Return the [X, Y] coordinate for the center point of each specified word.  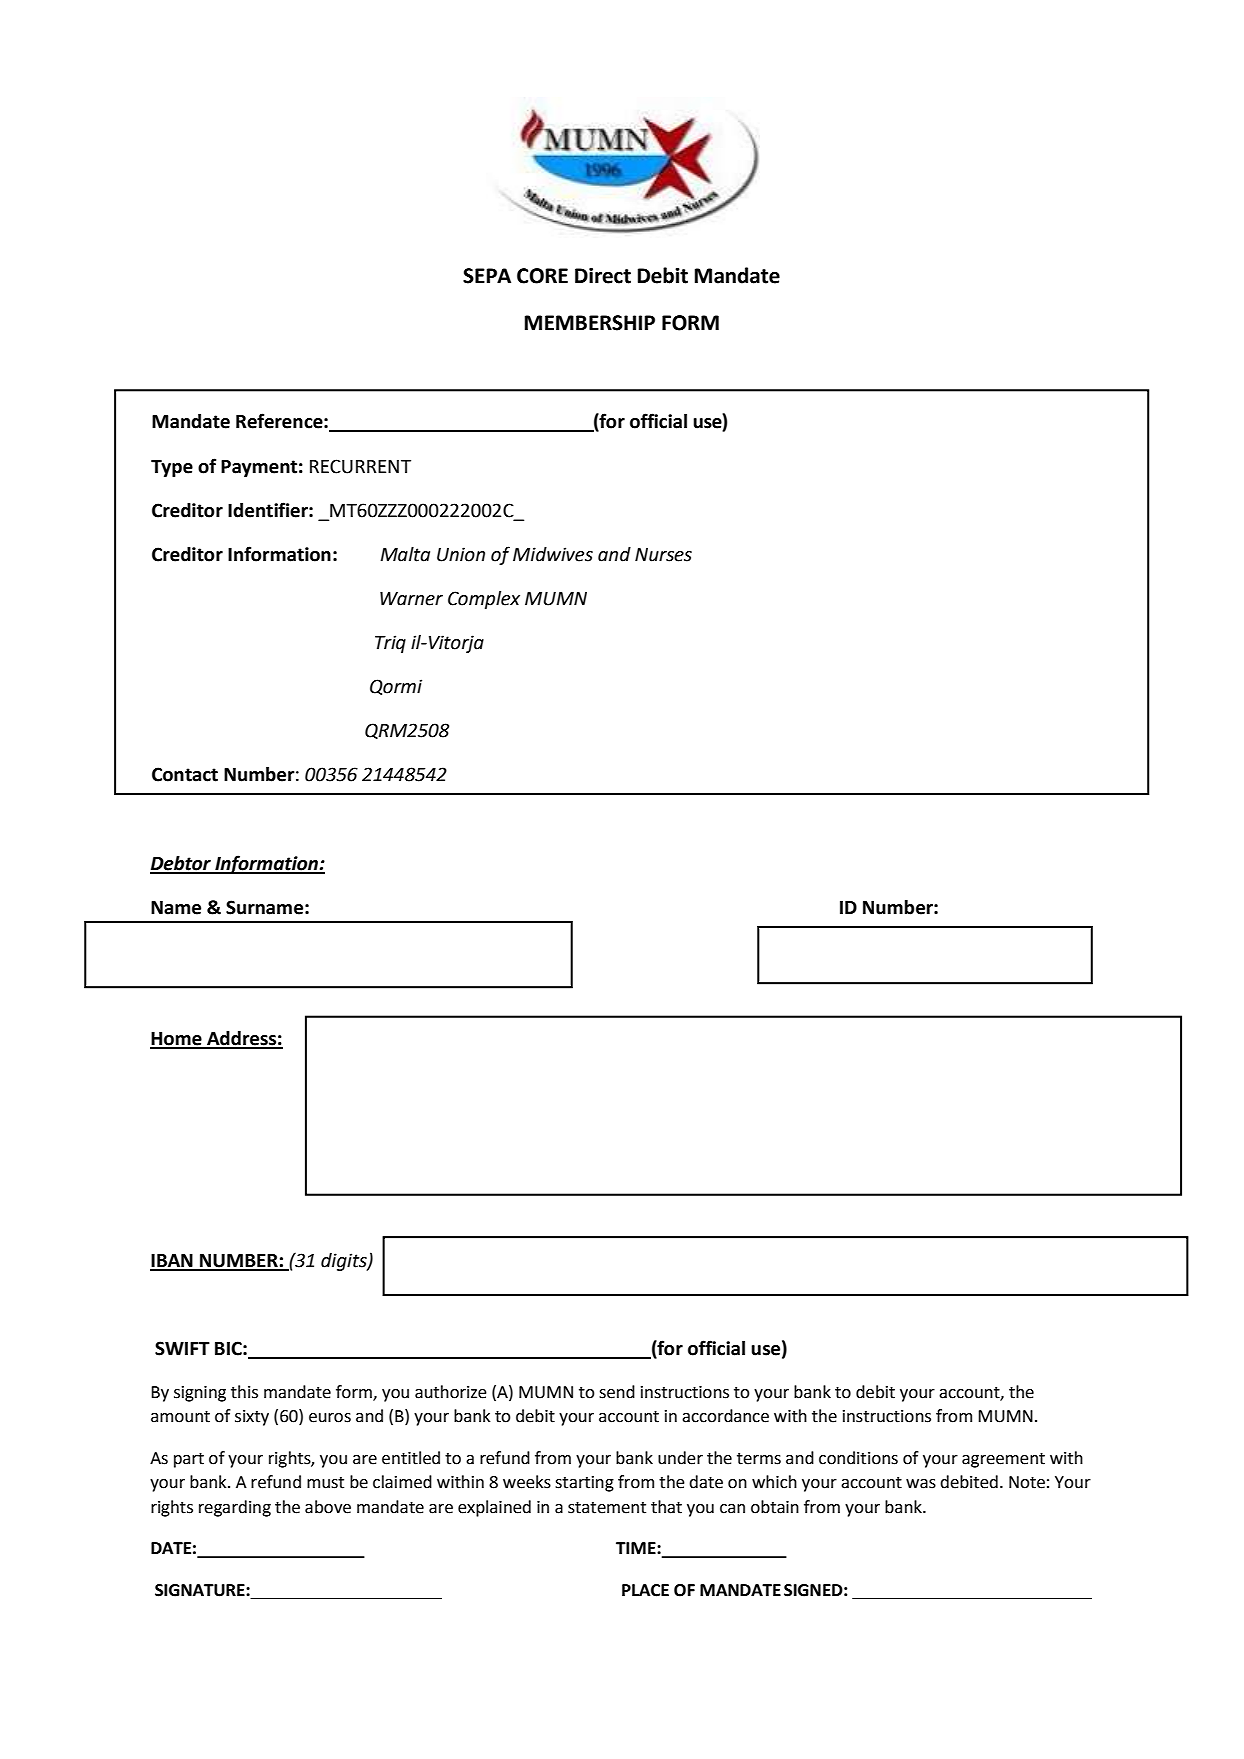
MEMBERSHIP [589, 323]
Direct [603, 276]
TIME [637, 1548]
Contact [185, 774]
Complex [484, 600]
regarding [235, 1508]
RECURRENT [360, 466]
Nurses [663, 555]
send [617, 1392]
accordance [725, 1416]
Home [177, 1040]
